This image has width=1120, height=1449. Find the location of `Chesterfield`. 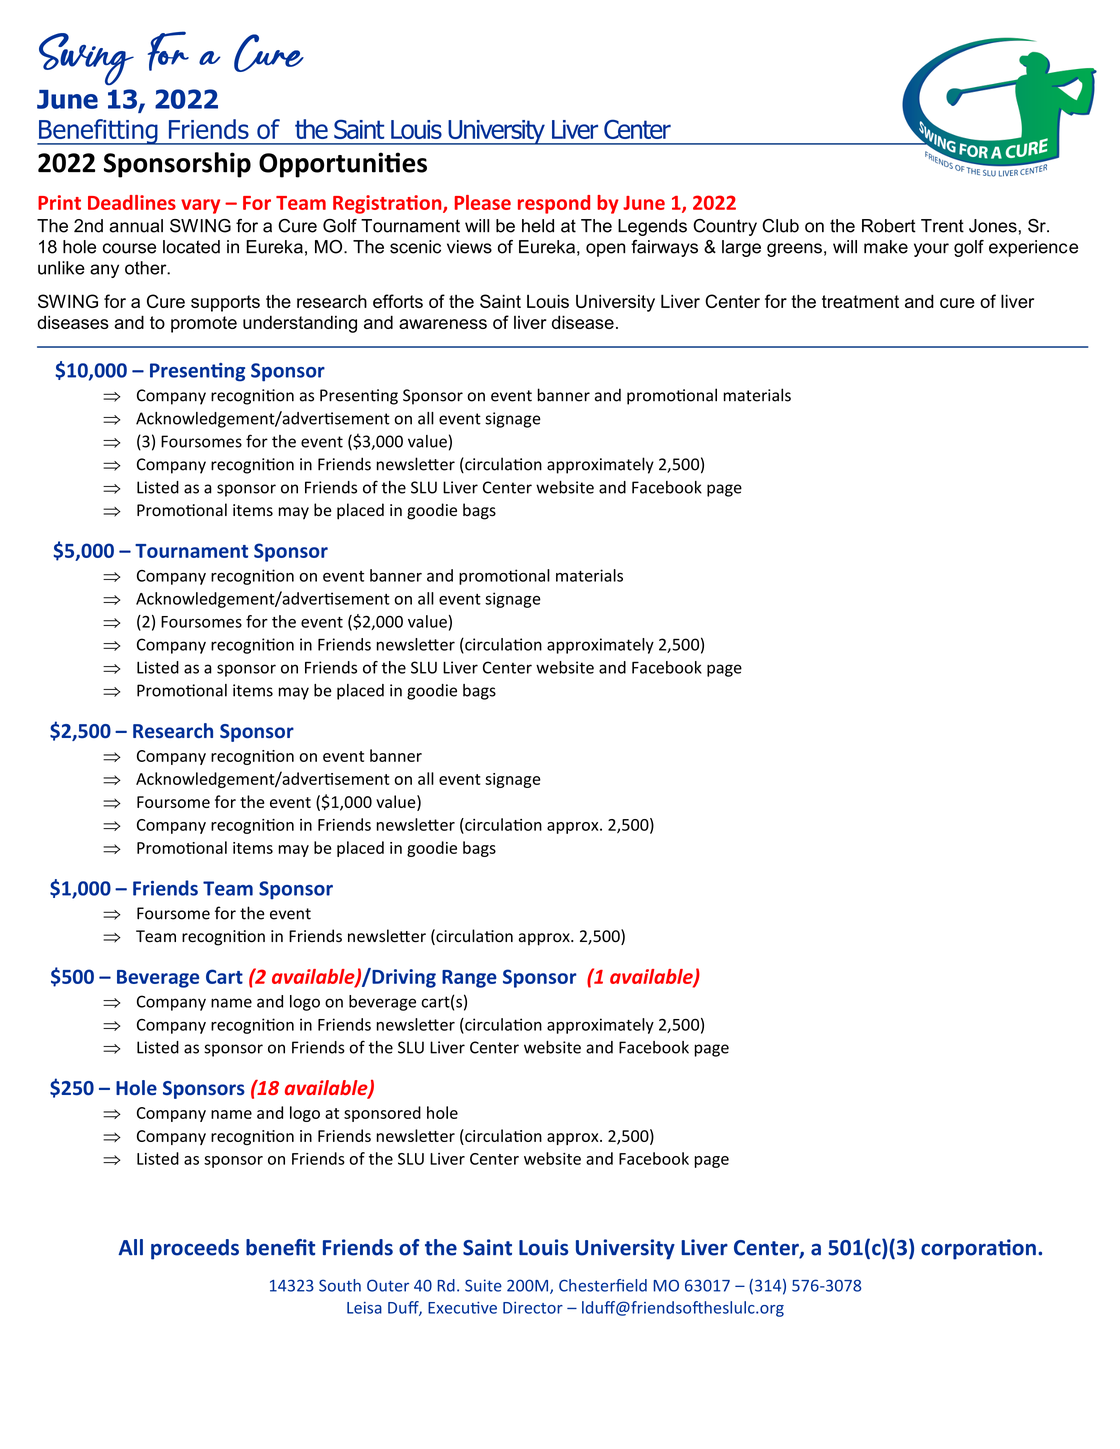

Chesterfield is located at coordinates (603, 1285).
